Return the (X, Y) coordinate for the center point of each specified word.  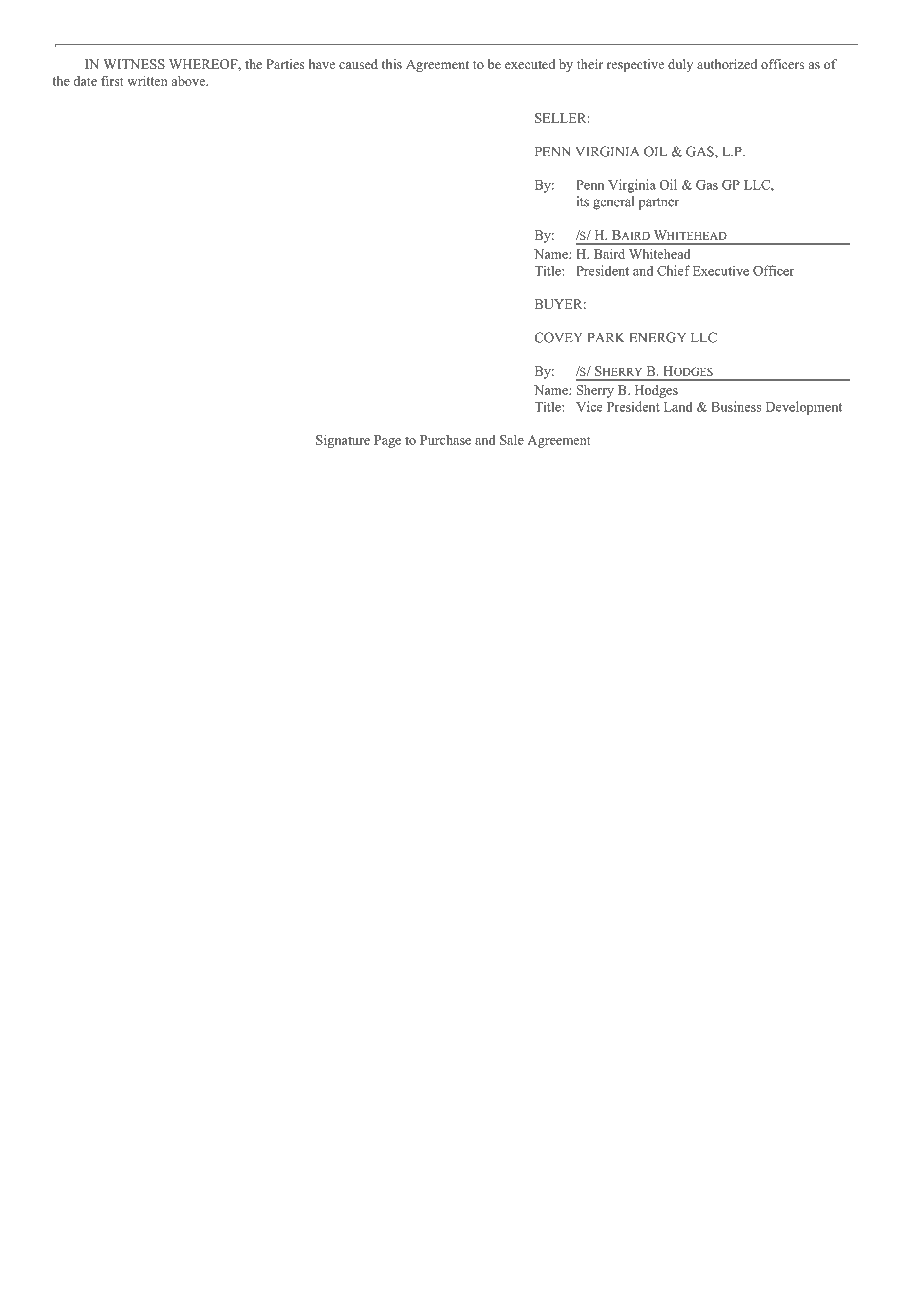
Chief (673, 270)
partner (659, 204)
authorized (727, 64)
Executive (721, 270)
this (392, 64)
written (147, 81)
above (190, 81)
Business (736, 406)
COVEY (558, 337)
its (583, 201)
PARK (606, 337)
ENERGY (657, 337)
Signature (343, 441)
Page (387, 441)
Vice (589, 406)
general (613, 203)
